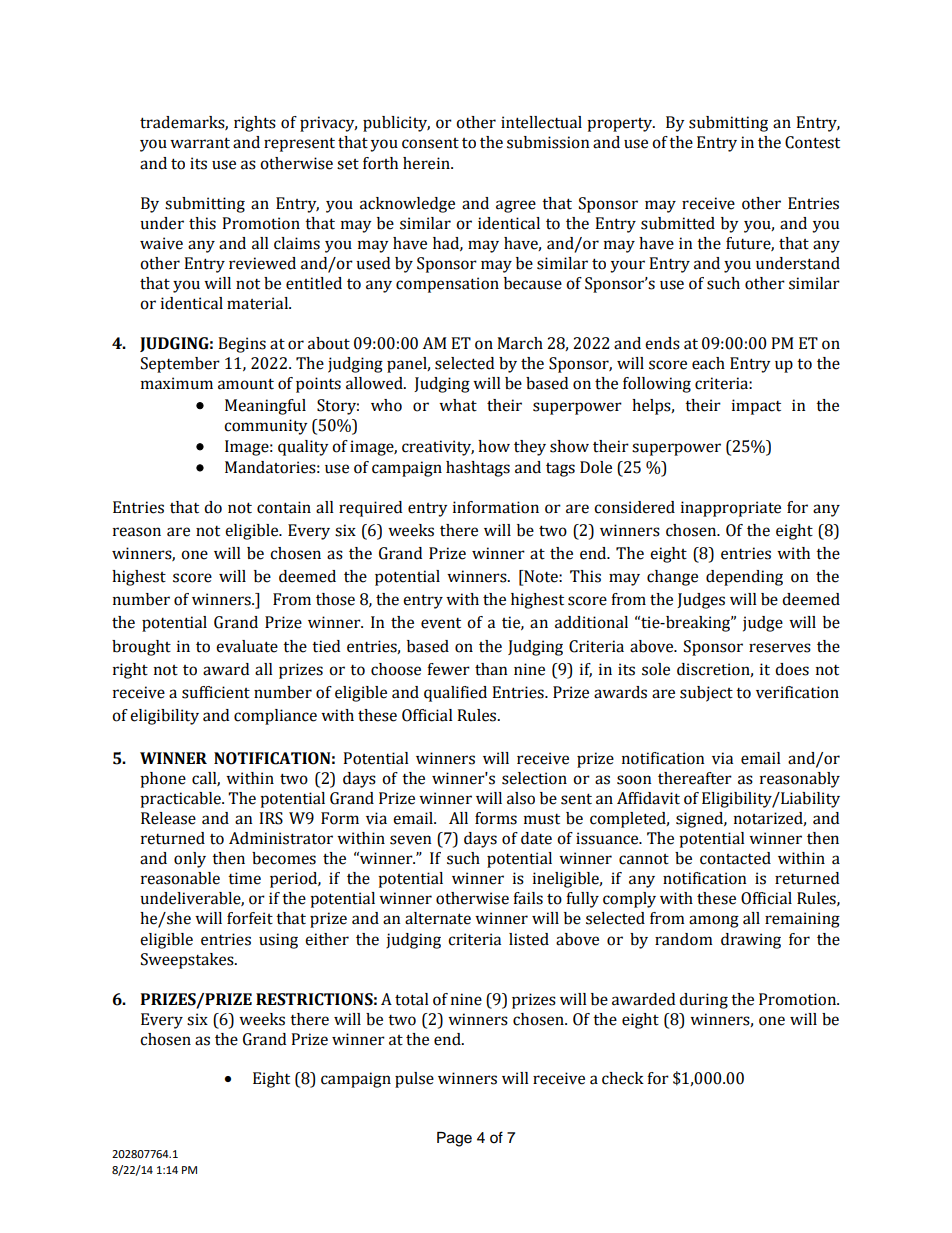 The height and width of the image is (1233, 952). Describe the element at coordinates (528, 898) in the image. I see `fails` at that location.
